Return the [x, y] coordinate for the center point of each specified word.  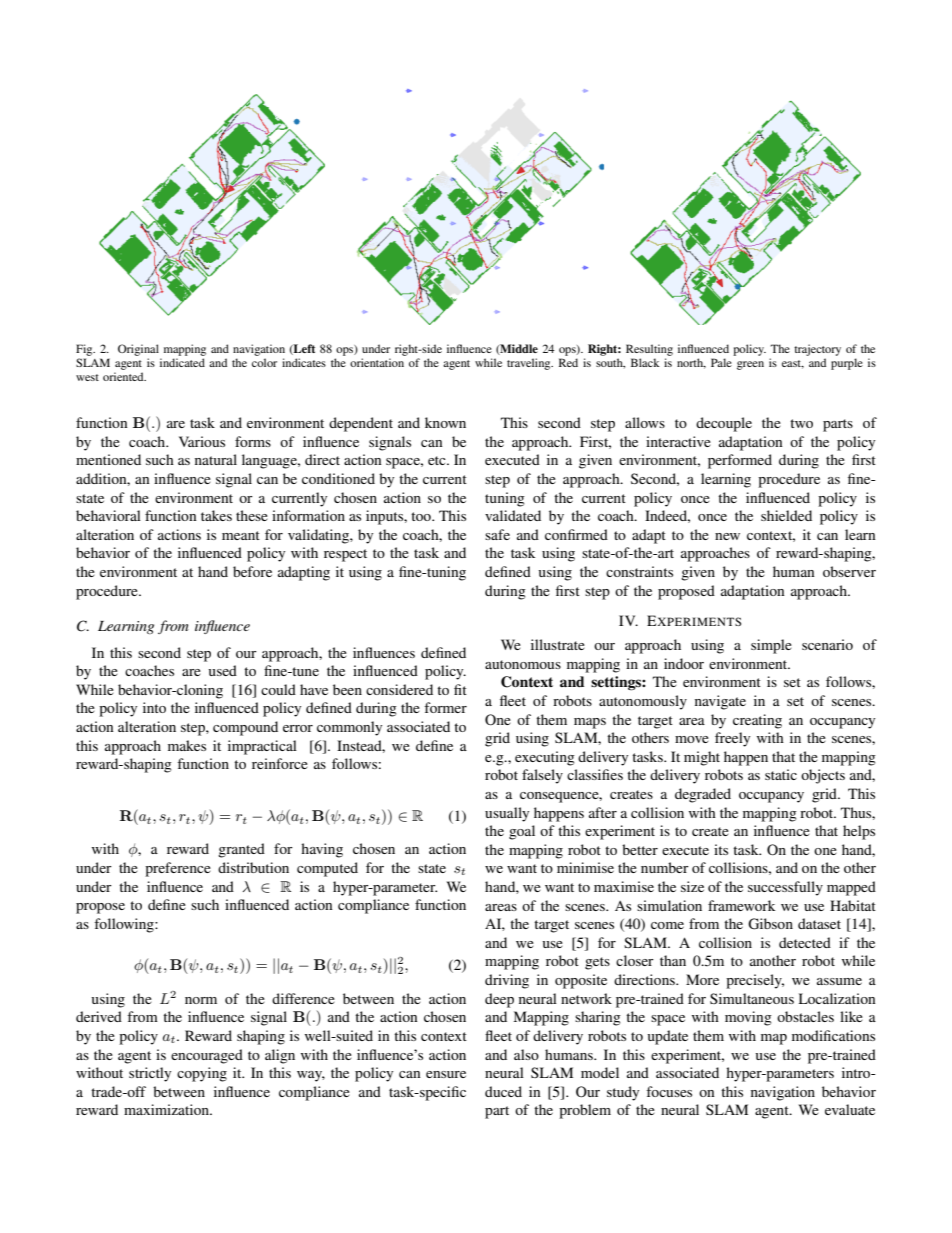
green [750, 365]
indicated [182, 362]
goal [522, 832]
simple [771, 646]
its [721, 849]
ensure [446, 1074]
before [252, 571]
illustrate [558, 644]
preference [178, 869]
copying [202, 1074]
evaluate [850, 1109]
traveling [530, 364]
